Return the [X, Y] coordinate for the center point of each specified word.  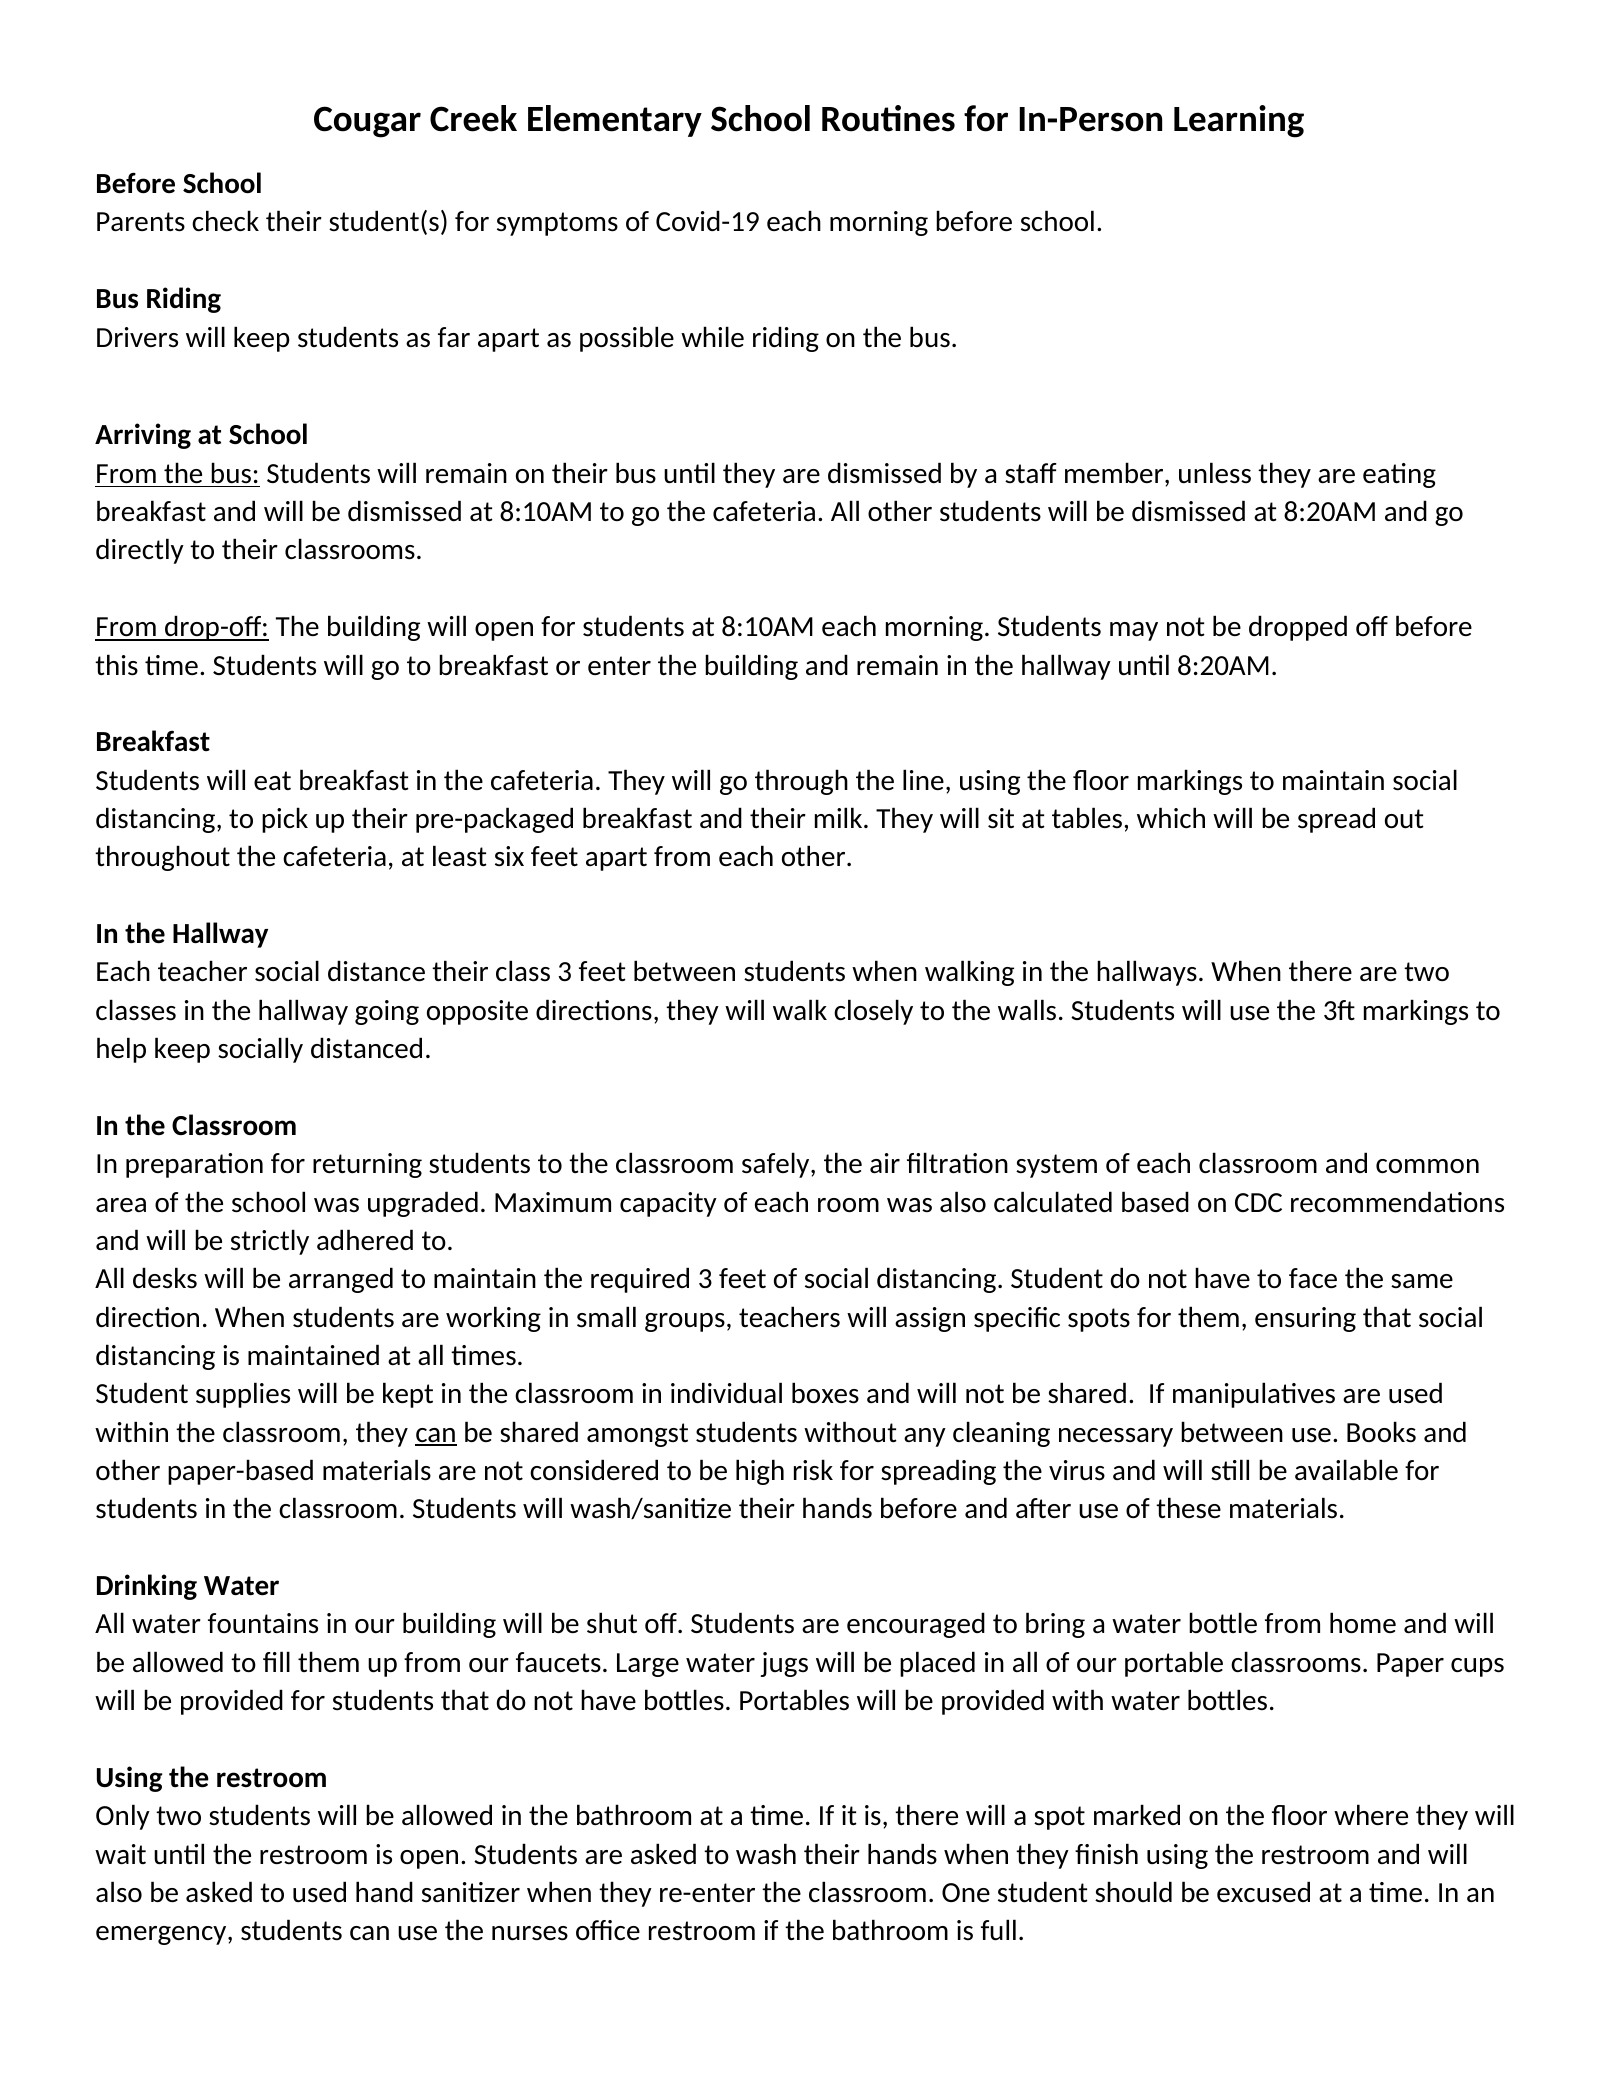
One [966, 1892]
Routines [888, 118]
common [1427, 1166]
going [387, 1012]
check [225, 220]
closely [873, 1012]
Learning [1239, 121]
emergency [162, 1935]
